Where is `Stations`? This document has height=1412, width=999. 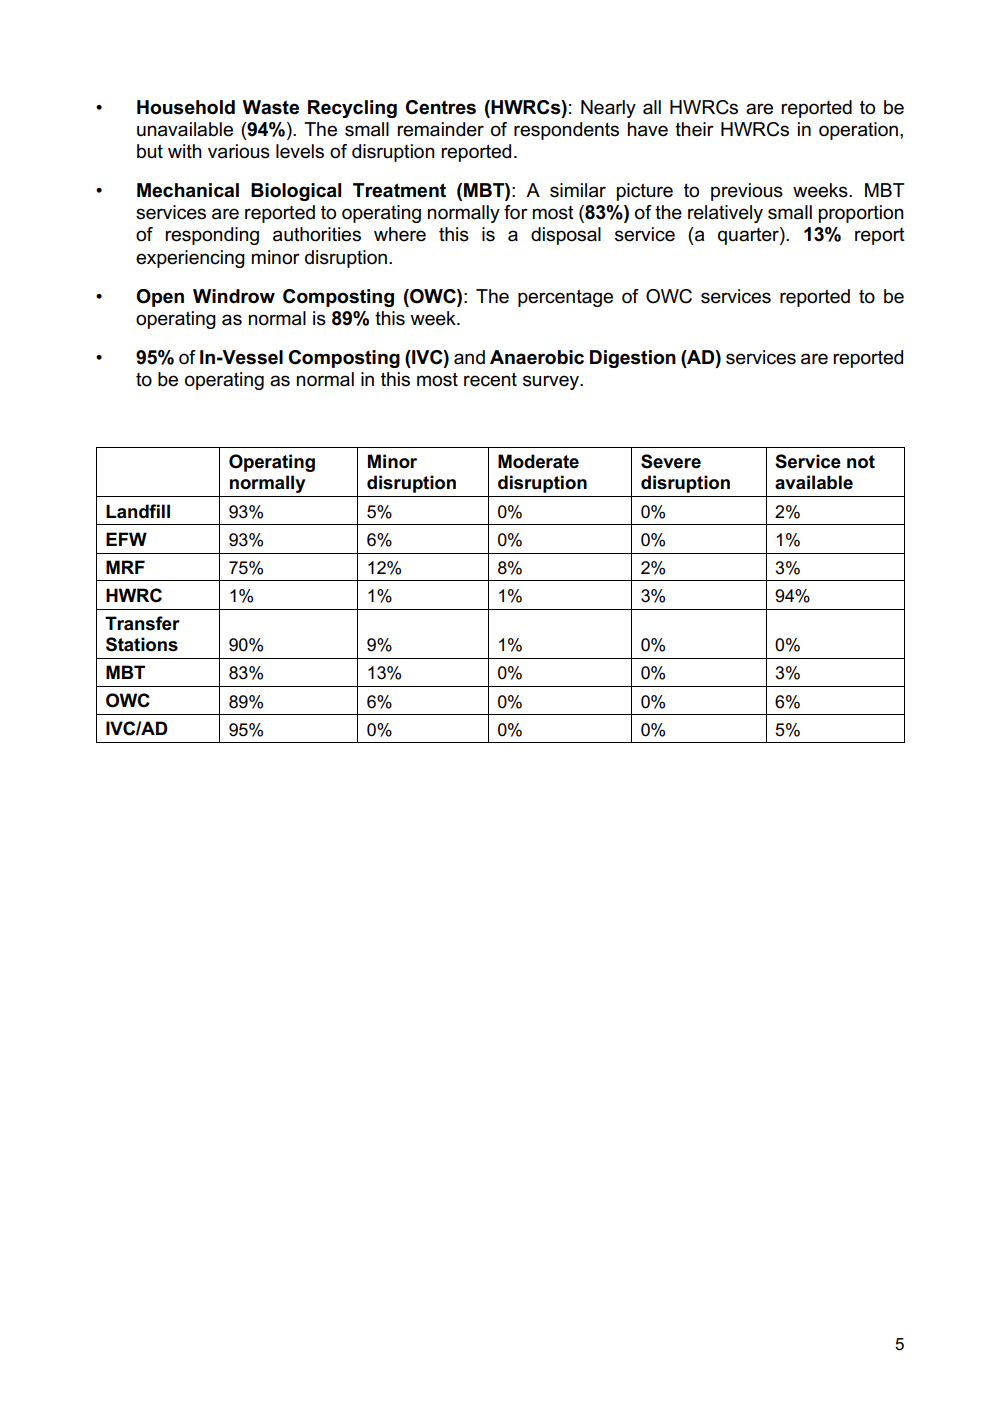
Stations is located at coordinates (142, 644).
